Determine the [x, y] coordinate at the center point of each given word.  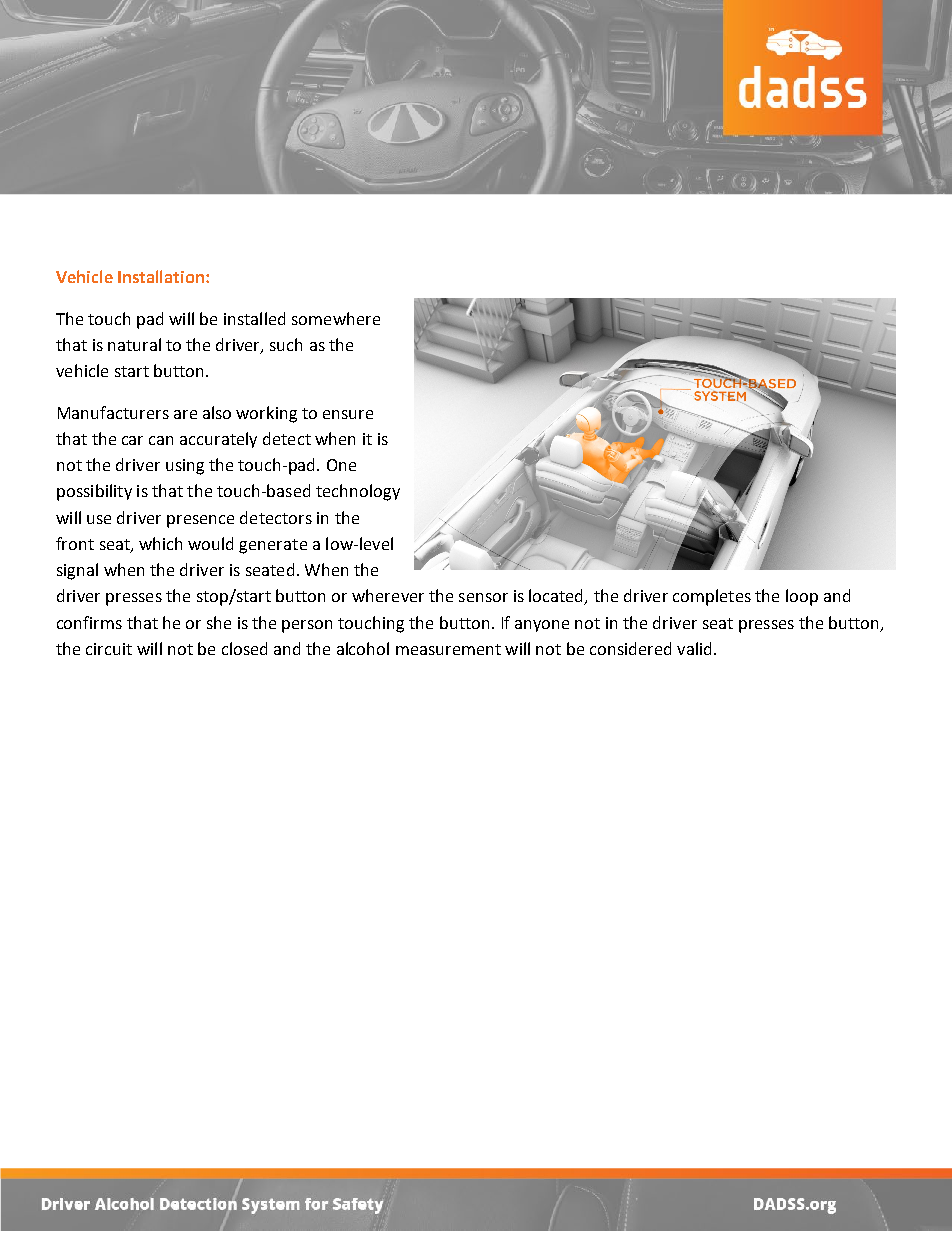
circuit [109, 649]
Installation [161, 276]
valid [694, 648]
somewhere [336, 318]
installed [254, 318]
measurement [448, 649]
